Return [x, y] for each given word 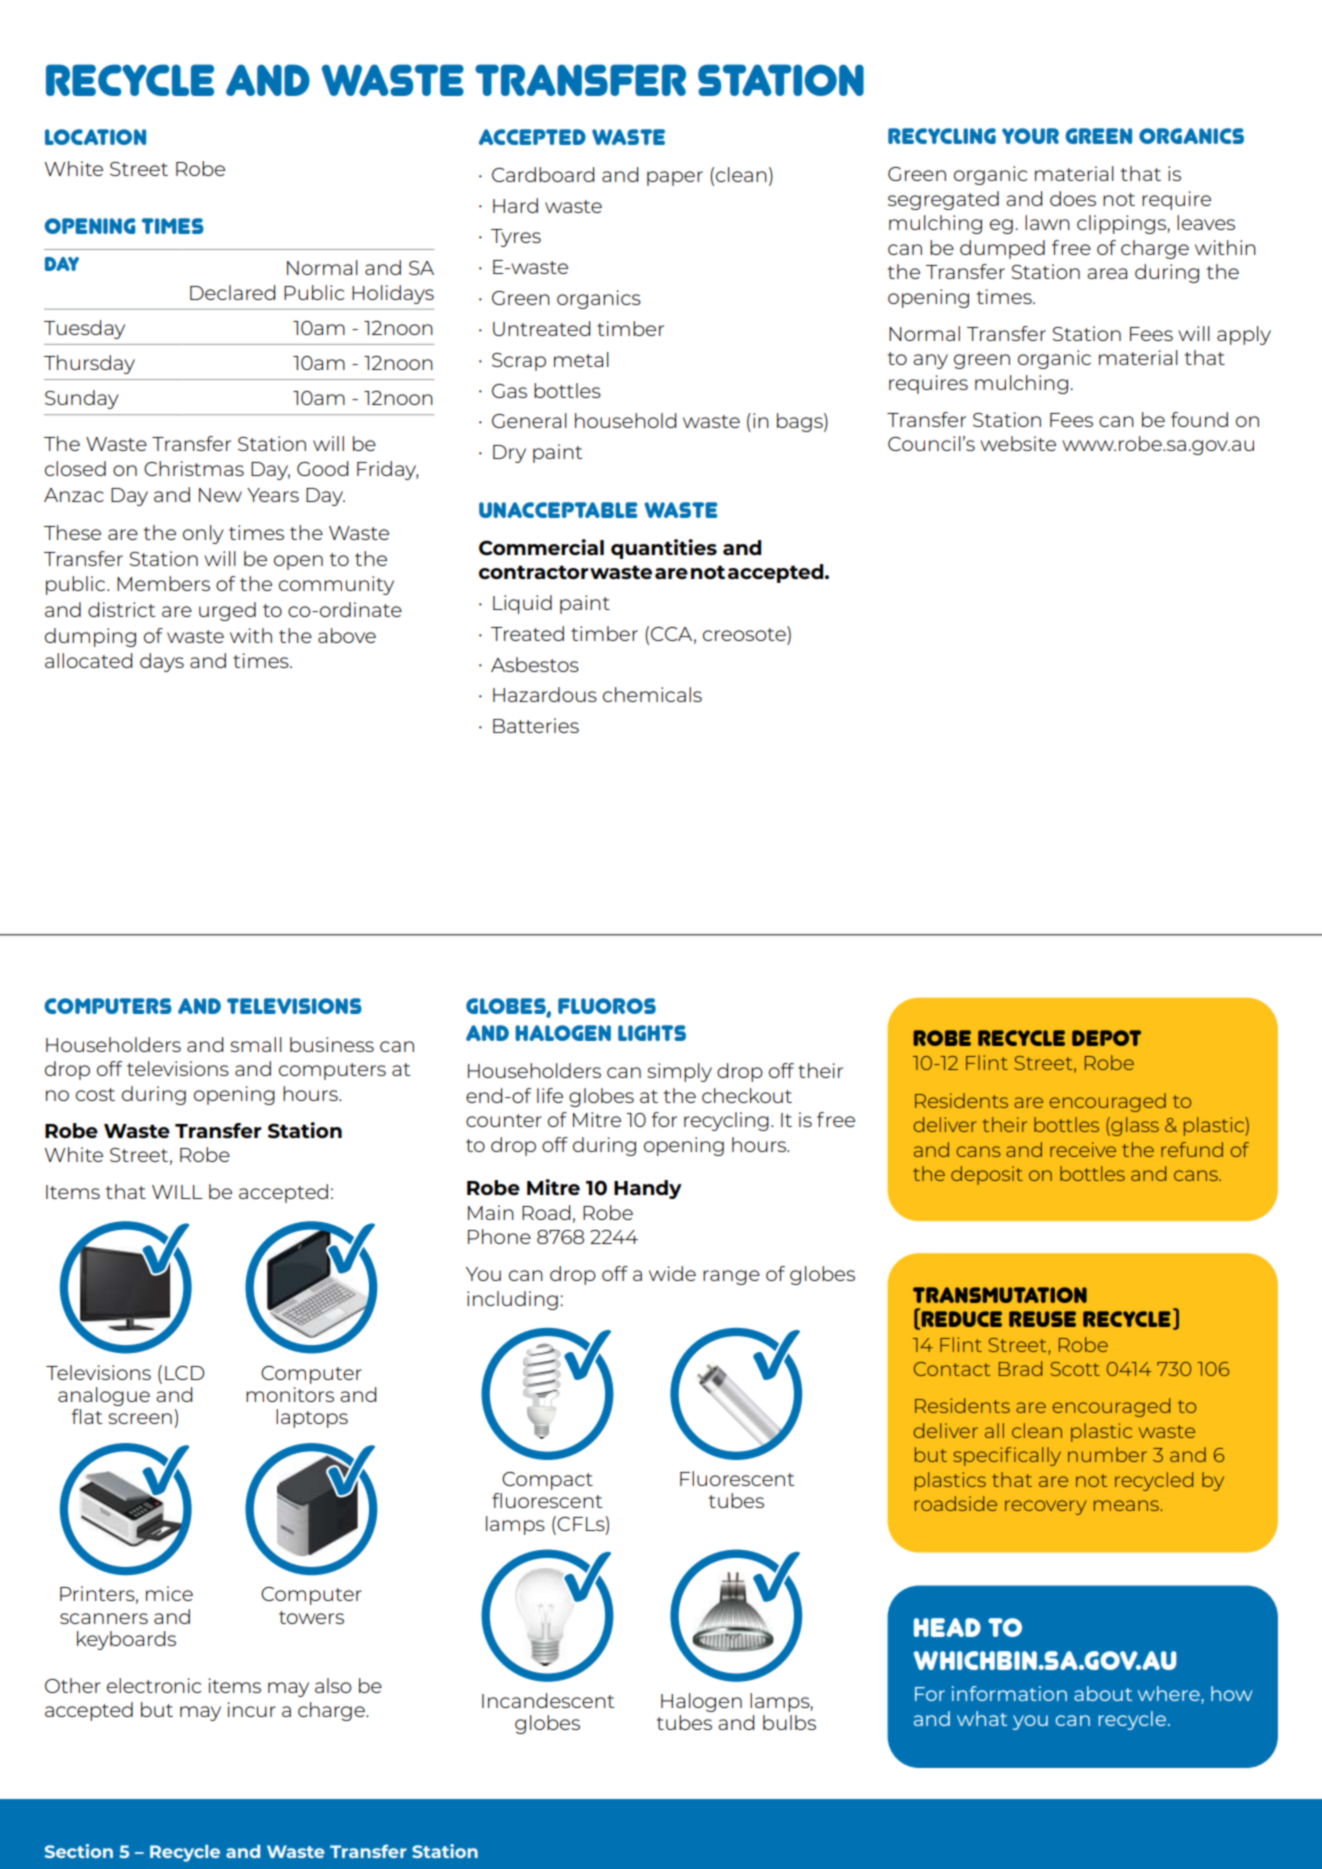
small [256, 1044]
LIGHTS [652, 1033]
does [1073, 198]
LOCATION [95, 137]
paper [675, 178]
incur [252, 1709]
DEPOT [1106, 1038]
